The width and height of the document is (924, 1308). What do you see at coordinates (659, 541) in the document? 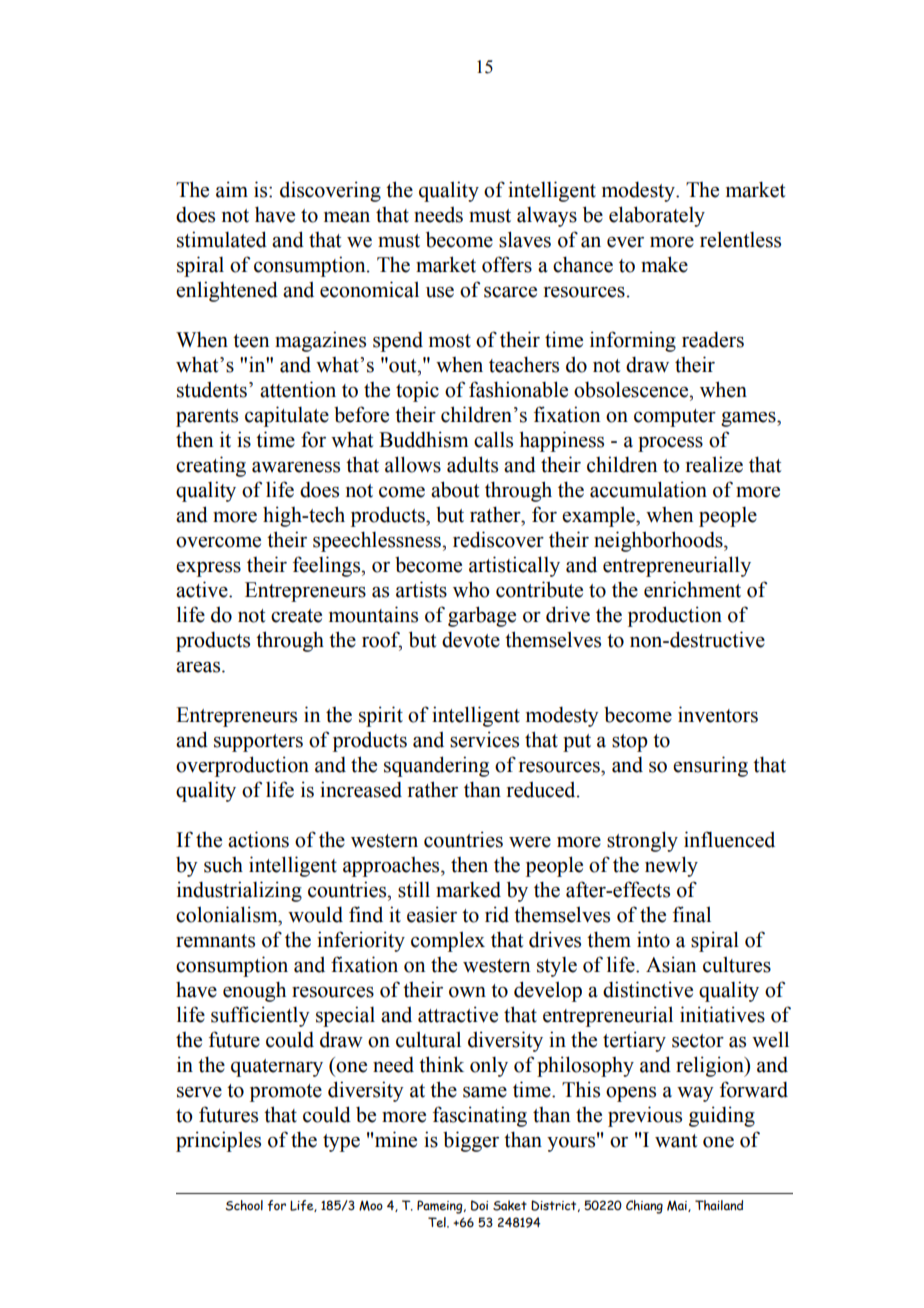
I see `neighborhoods` at bounding box center [659, 541].
